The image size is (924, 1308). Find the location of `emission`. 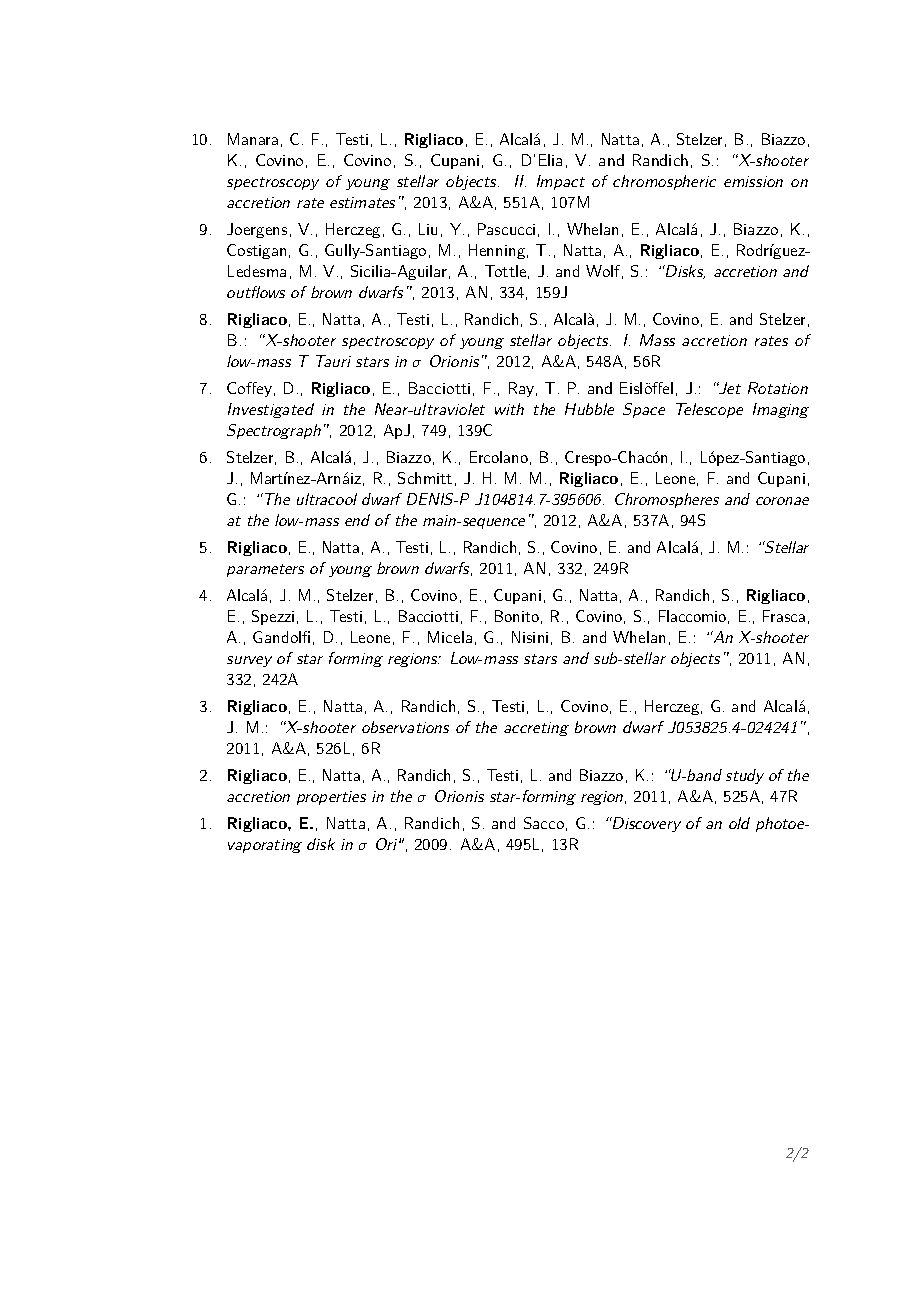

emission is located at coordinates (753, 181).
